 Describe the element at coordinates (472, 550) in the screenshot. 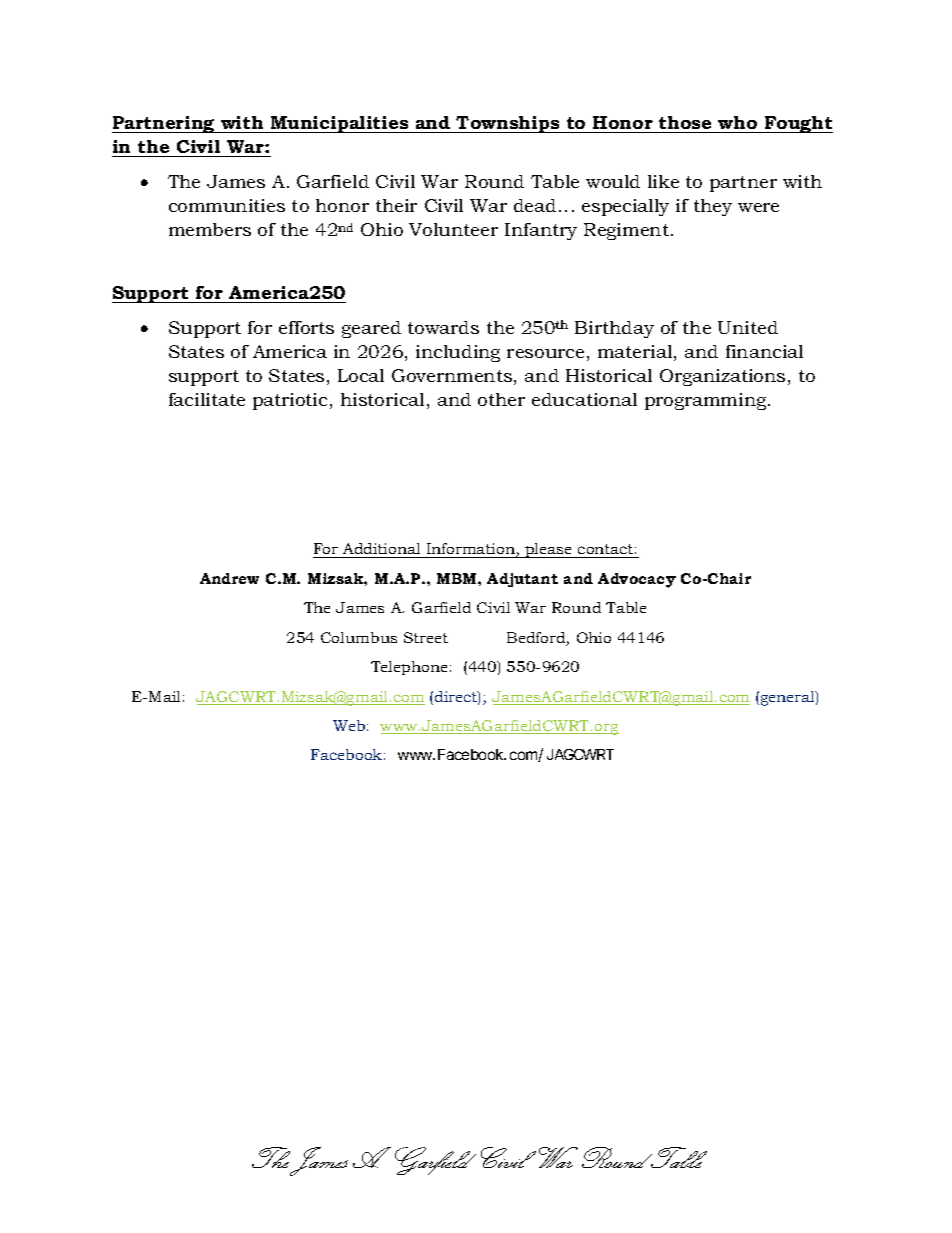

I see `Information` at that location.
